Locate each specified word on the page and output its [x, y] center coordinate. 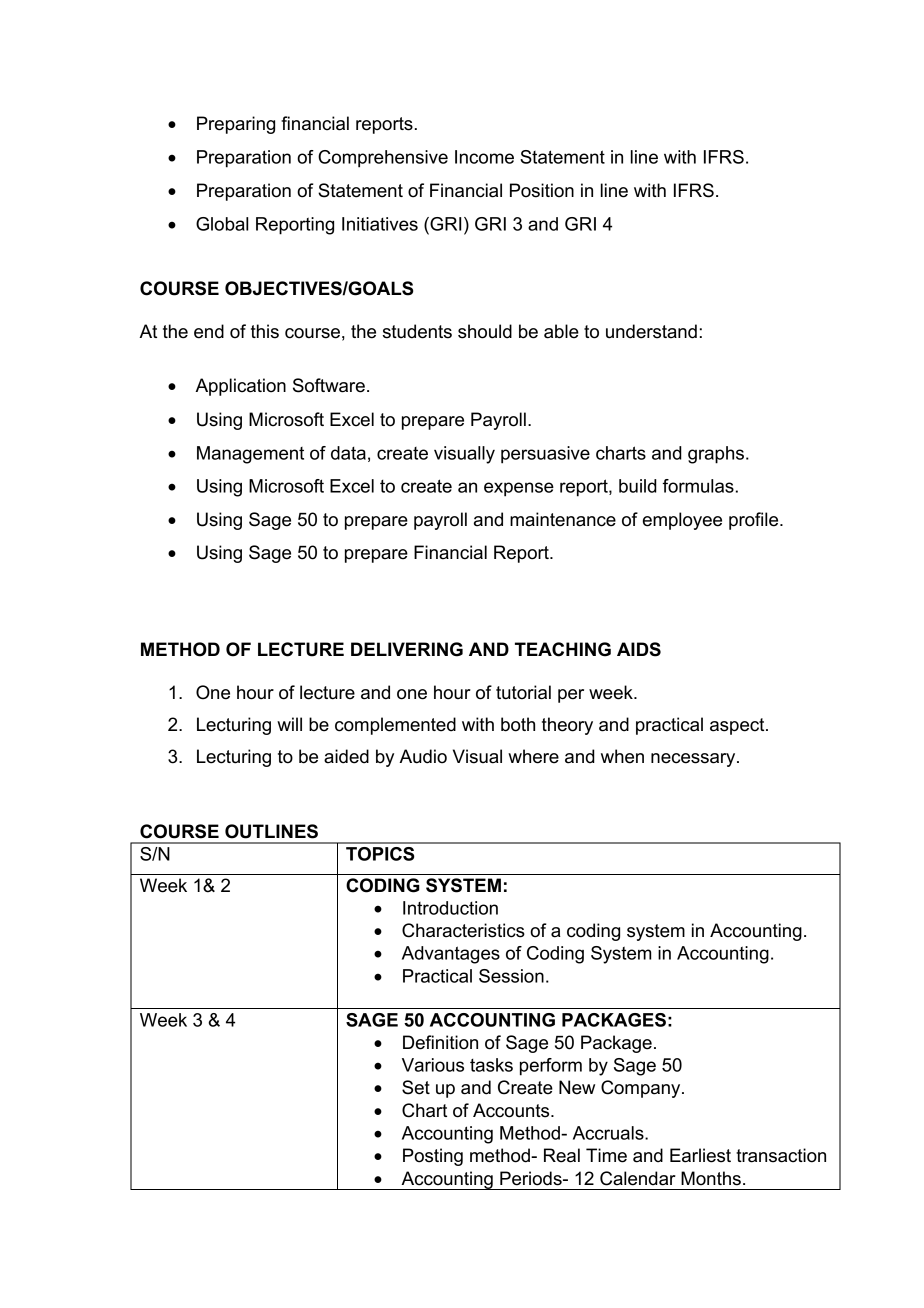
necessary [694, 760]
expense [519, 489]
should [485, 331]
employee [682, 521]
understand [651, 331]
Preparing [236, 125]
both [518, 724]
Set [416, 1087]
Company [642, 1089]
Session [511, 976]
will [289, 724]
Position [542, 190]
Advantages [451, 955]
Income [484, 157]
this [265, 331]
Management [250, 455]
